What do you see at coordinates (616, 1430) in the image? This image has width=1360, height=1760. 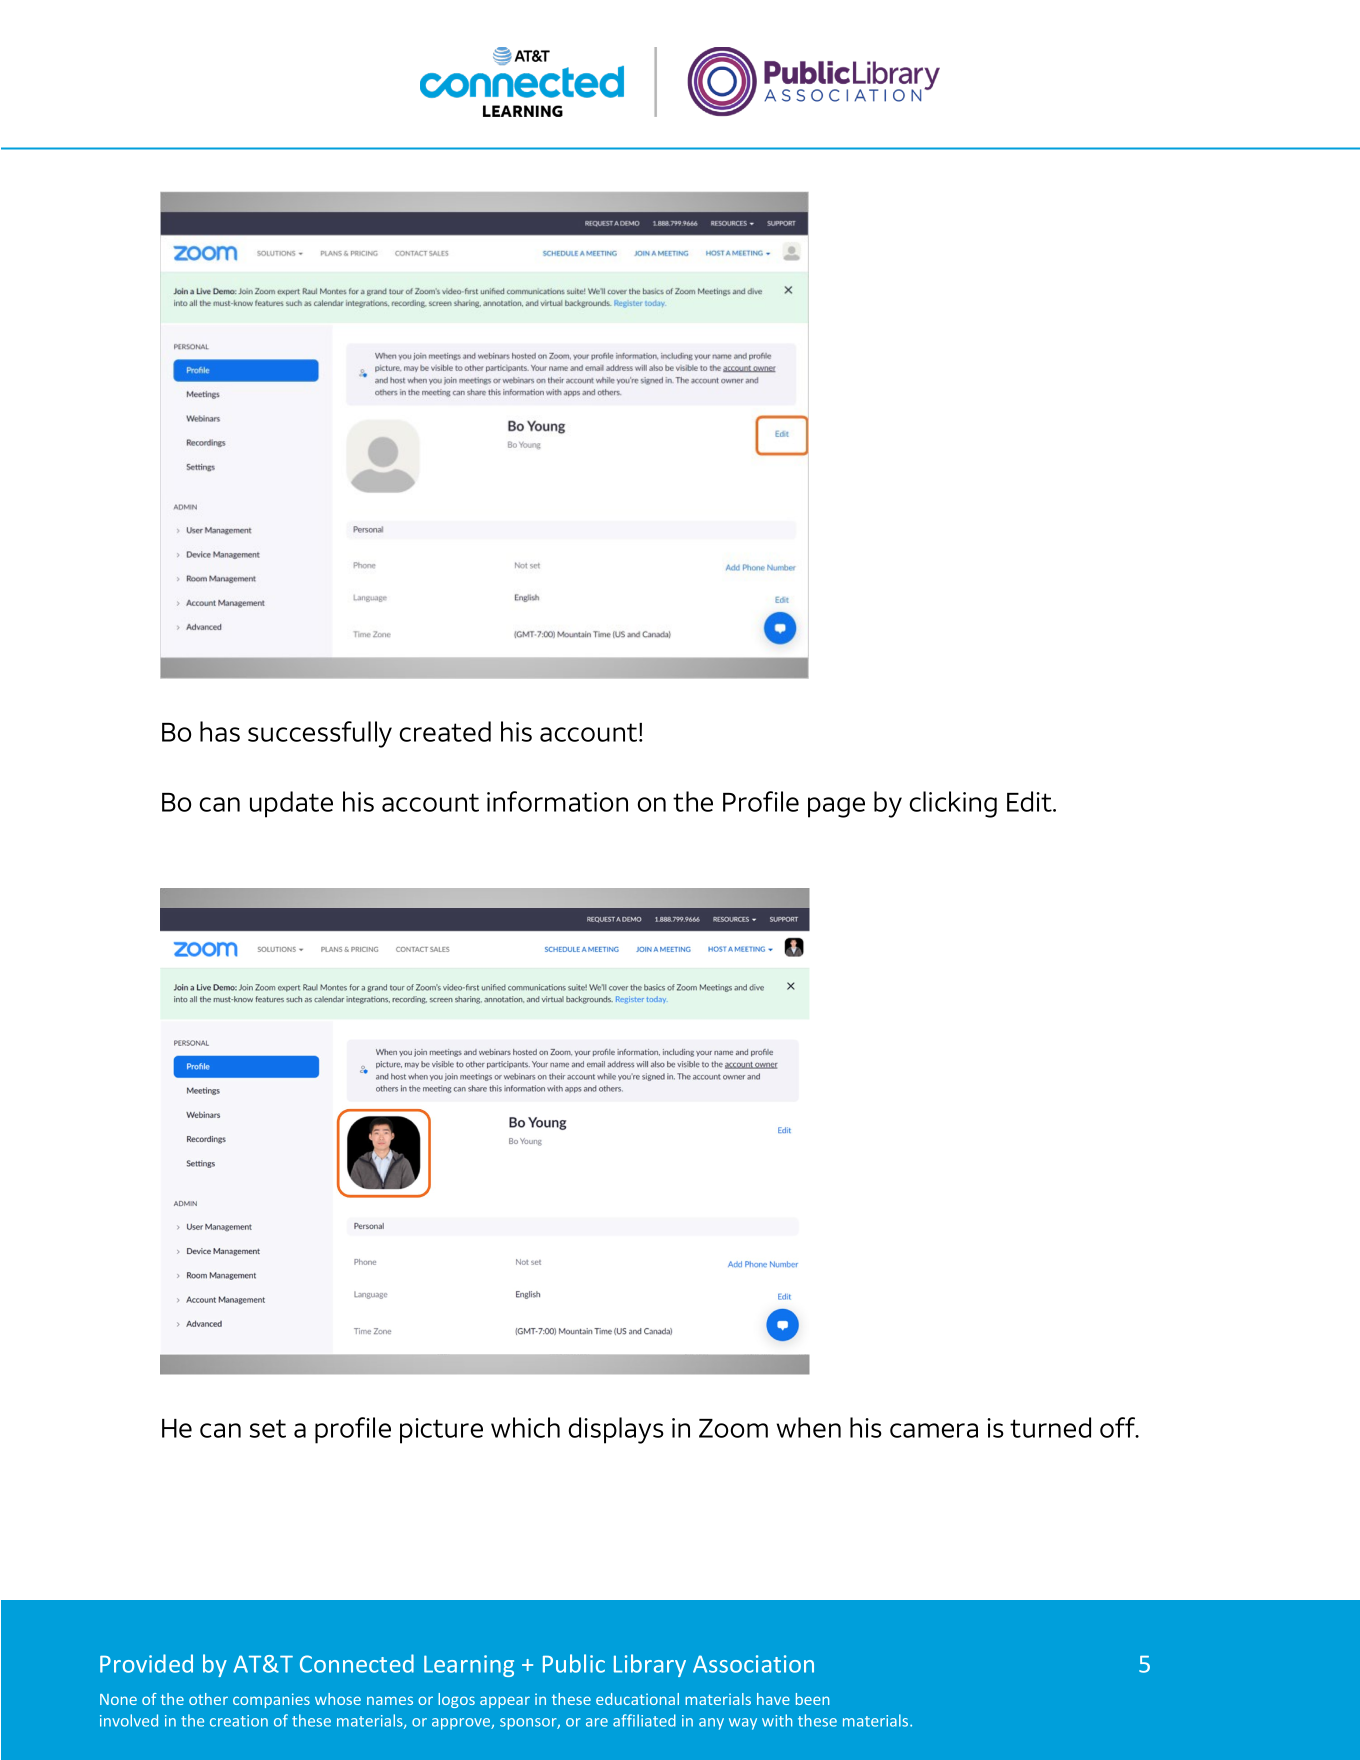 I see `displays` at bounding box center [616, 1430].
